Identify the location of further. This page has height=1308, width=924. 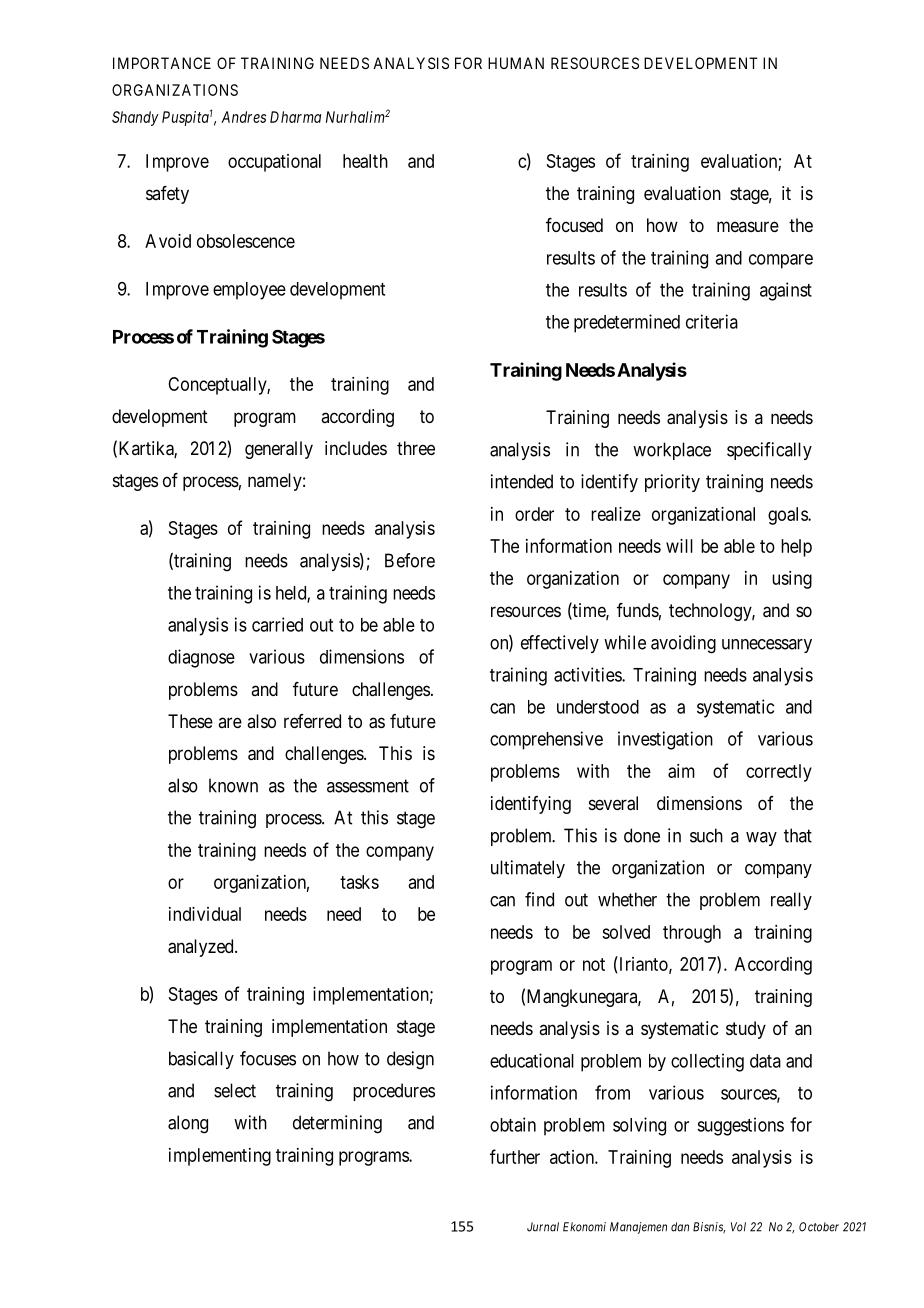
(515, 1156).
